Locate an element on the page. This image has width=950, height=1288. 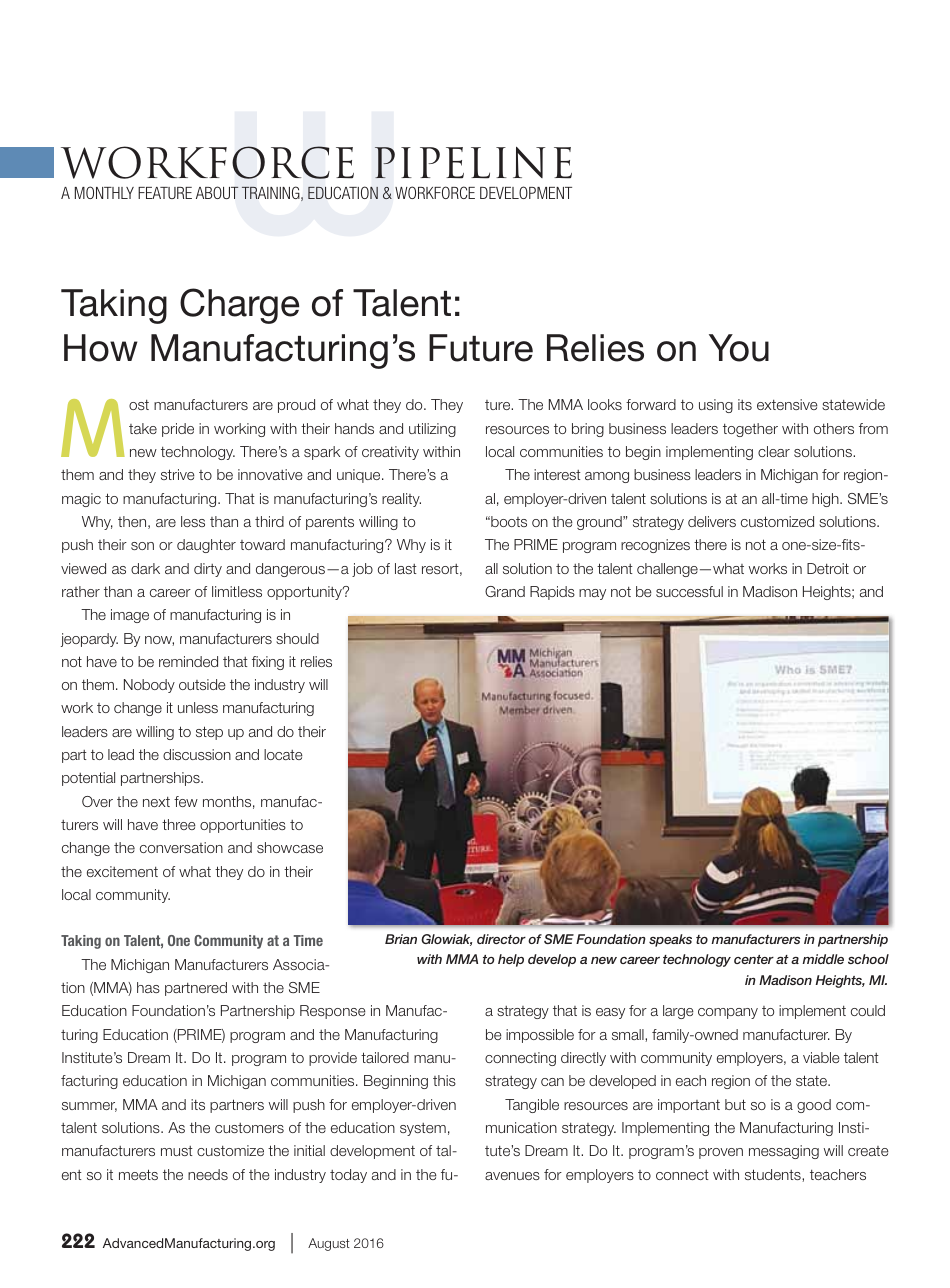
about is located at coordinates (217, 192).
